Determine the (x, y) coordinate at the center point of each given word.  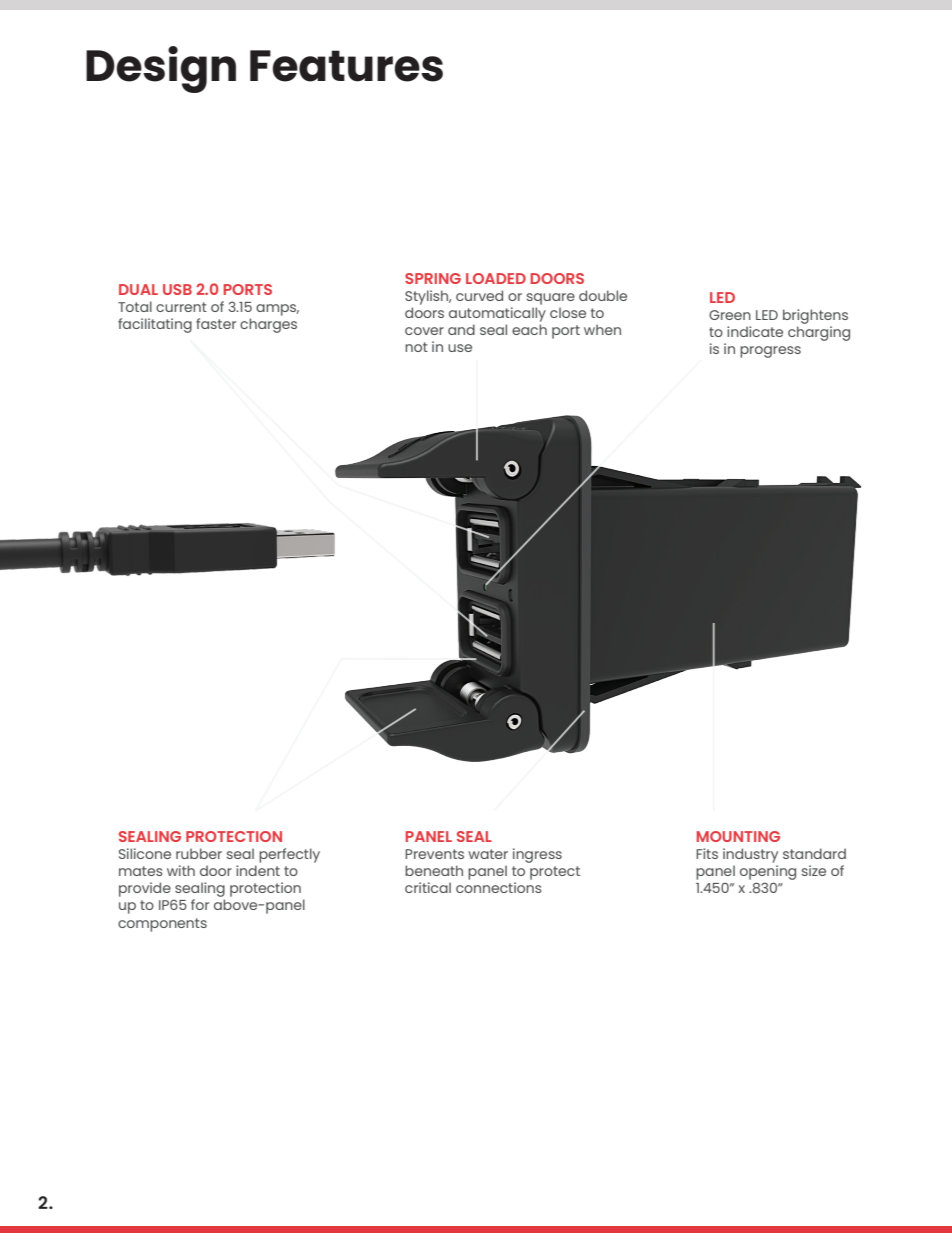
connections (499, 887)
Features (346, 66)
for (200, 904)
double (603, 295)
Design (161, 69)
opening (768, 872)
